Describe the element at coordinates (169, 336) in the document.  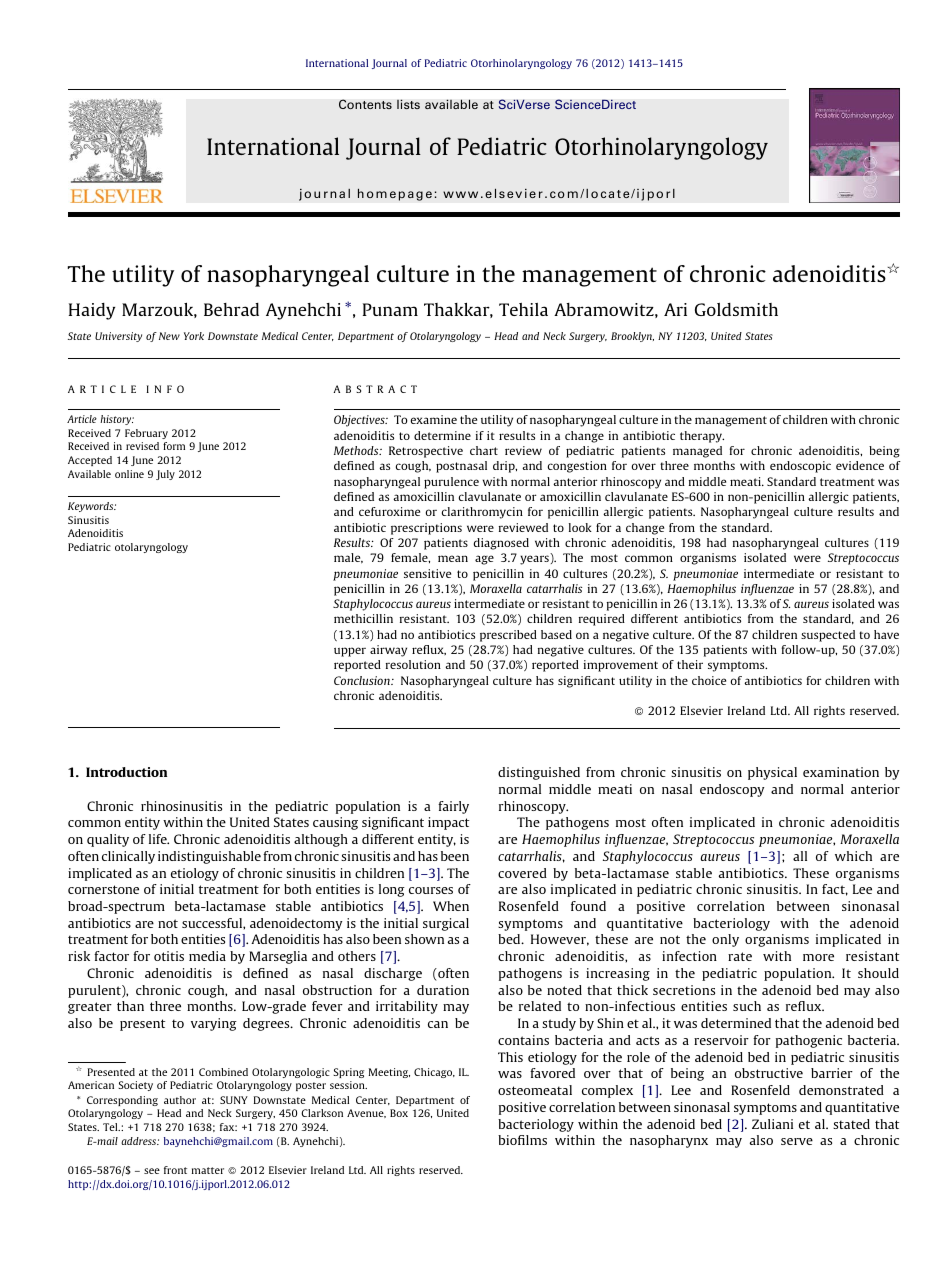
I see `New` at that location.
